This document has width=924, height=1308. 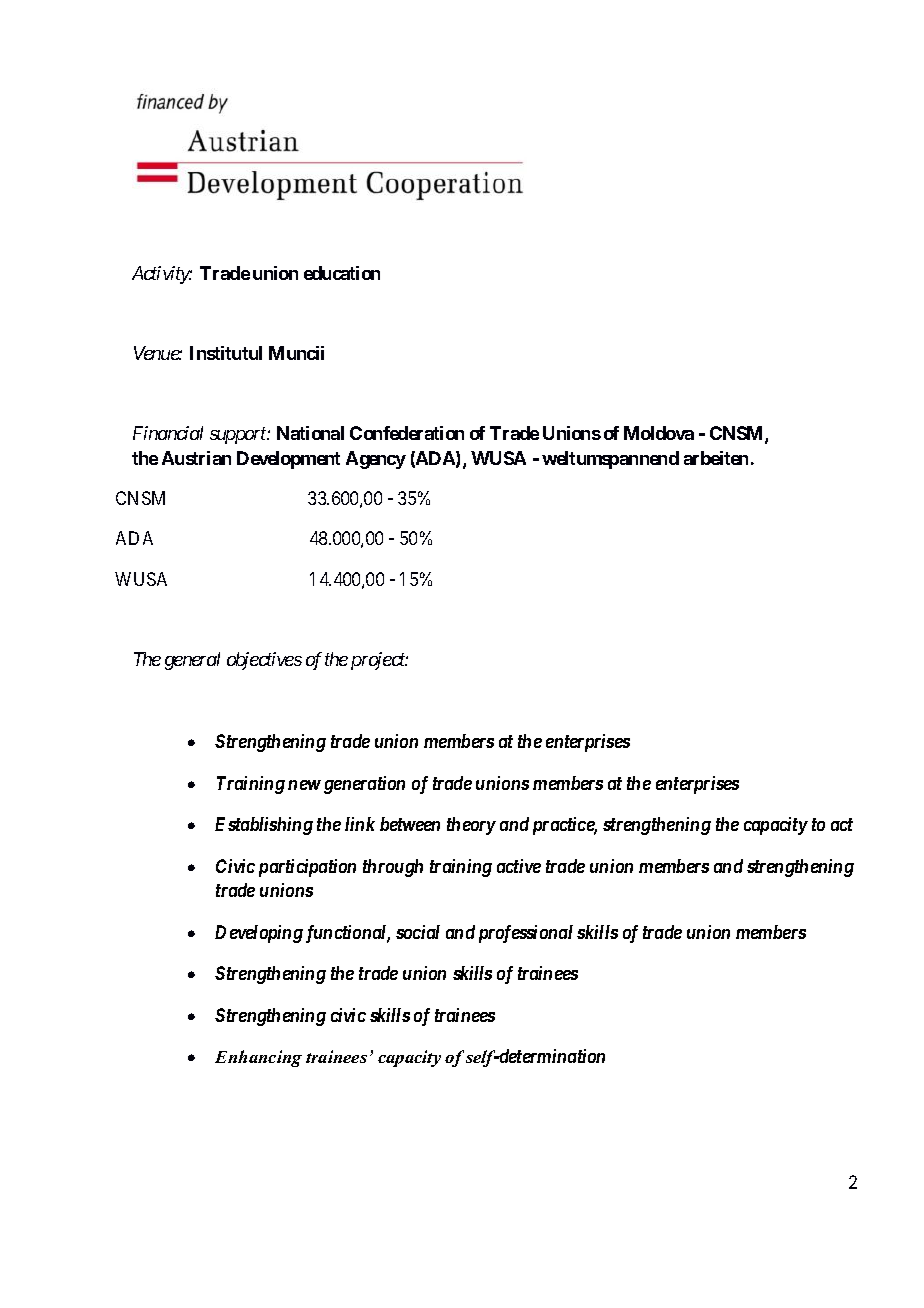 What do you see at coordinates (659, 433) in the document?
I see `Moldova` at bounding box center [659, 433].
